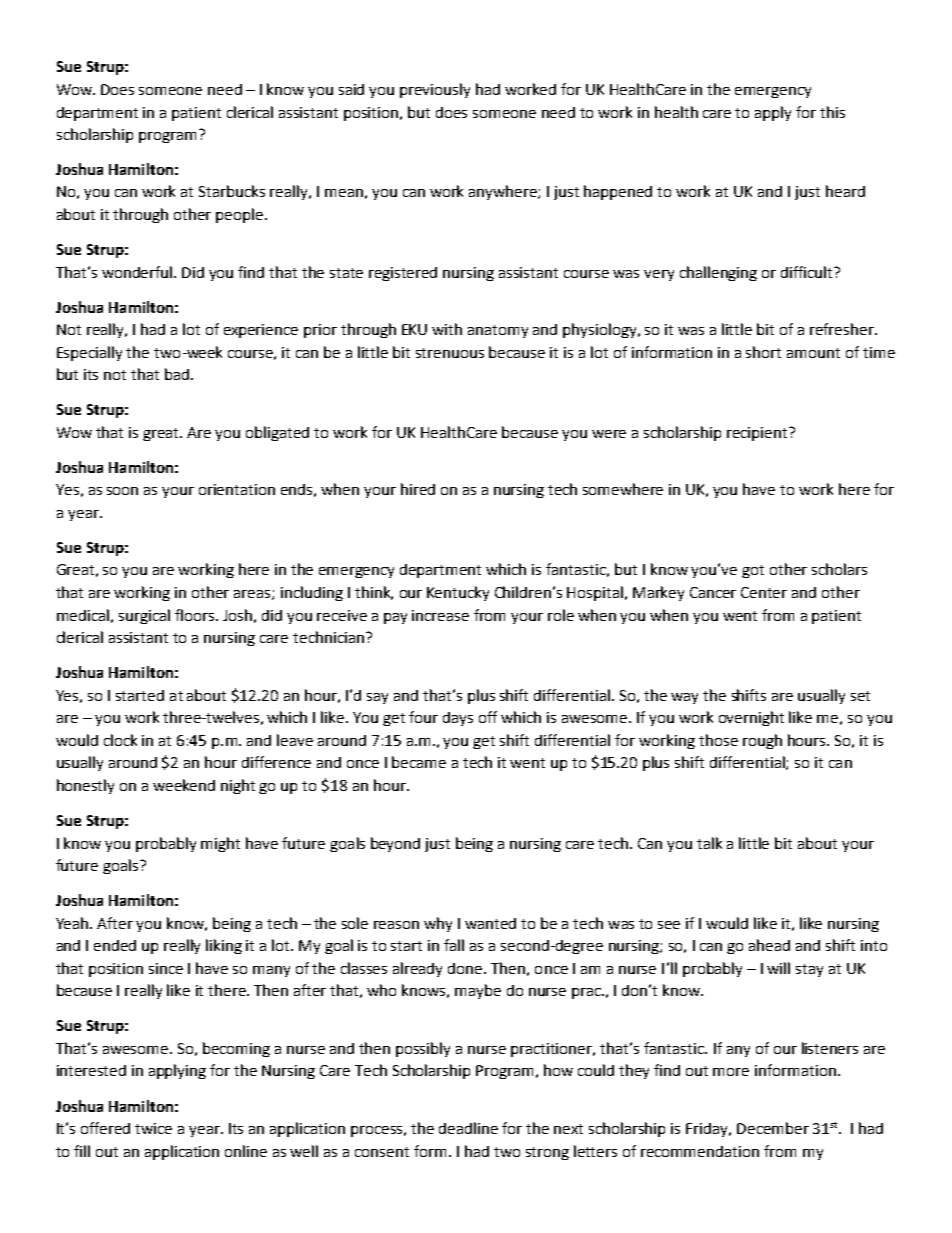 The width and height of the screenshot is (952, 1233). I want to click on this, so click(832, 112).
